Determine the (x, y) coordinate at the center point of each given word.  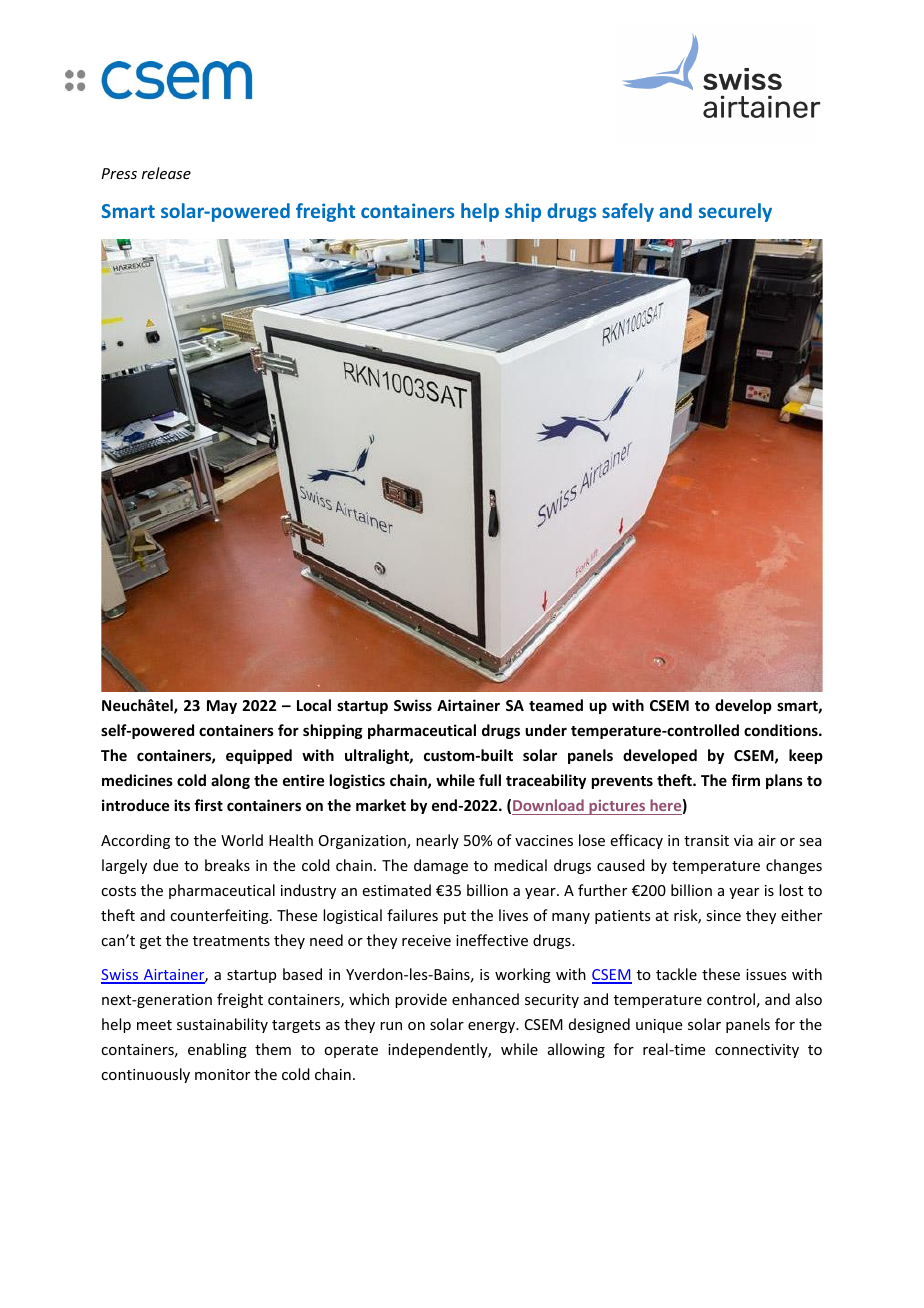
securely (735, 212)
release (166, 173)
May (222, 707)
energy (493, 1027)
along (230, 781)
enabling (217, 1050)
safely (628, 212)
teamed (556, 705)
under (546, 730)
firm (745, 780)
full (490, 780)
